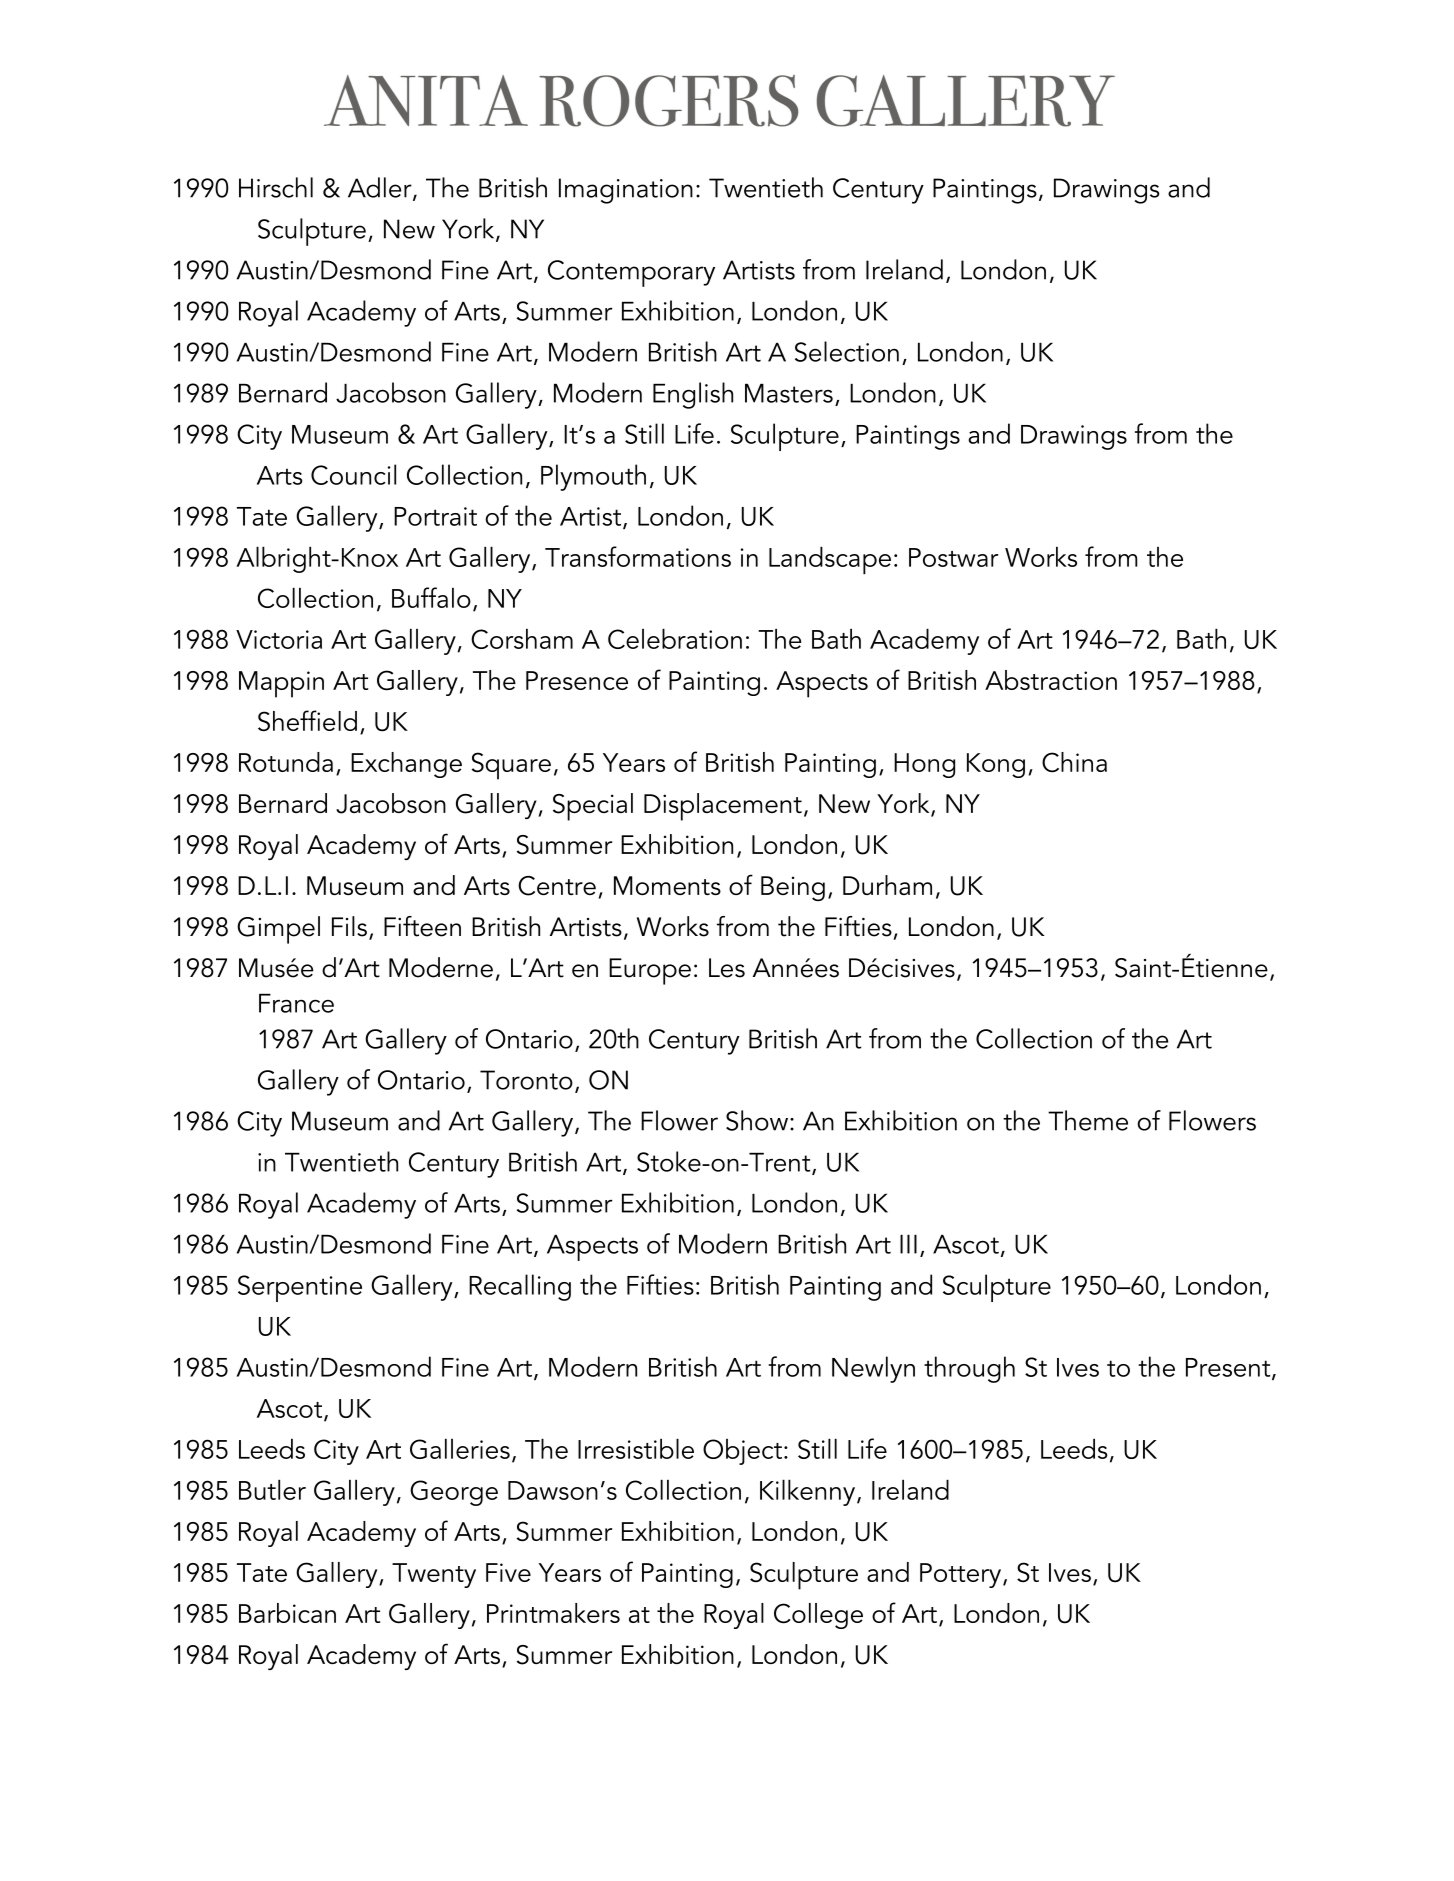 The image size is (1454, 1881). What do you see at coordinates (307, 721) in the screenshot?
I see `Sheffield` at bounding box center [307, 721].
